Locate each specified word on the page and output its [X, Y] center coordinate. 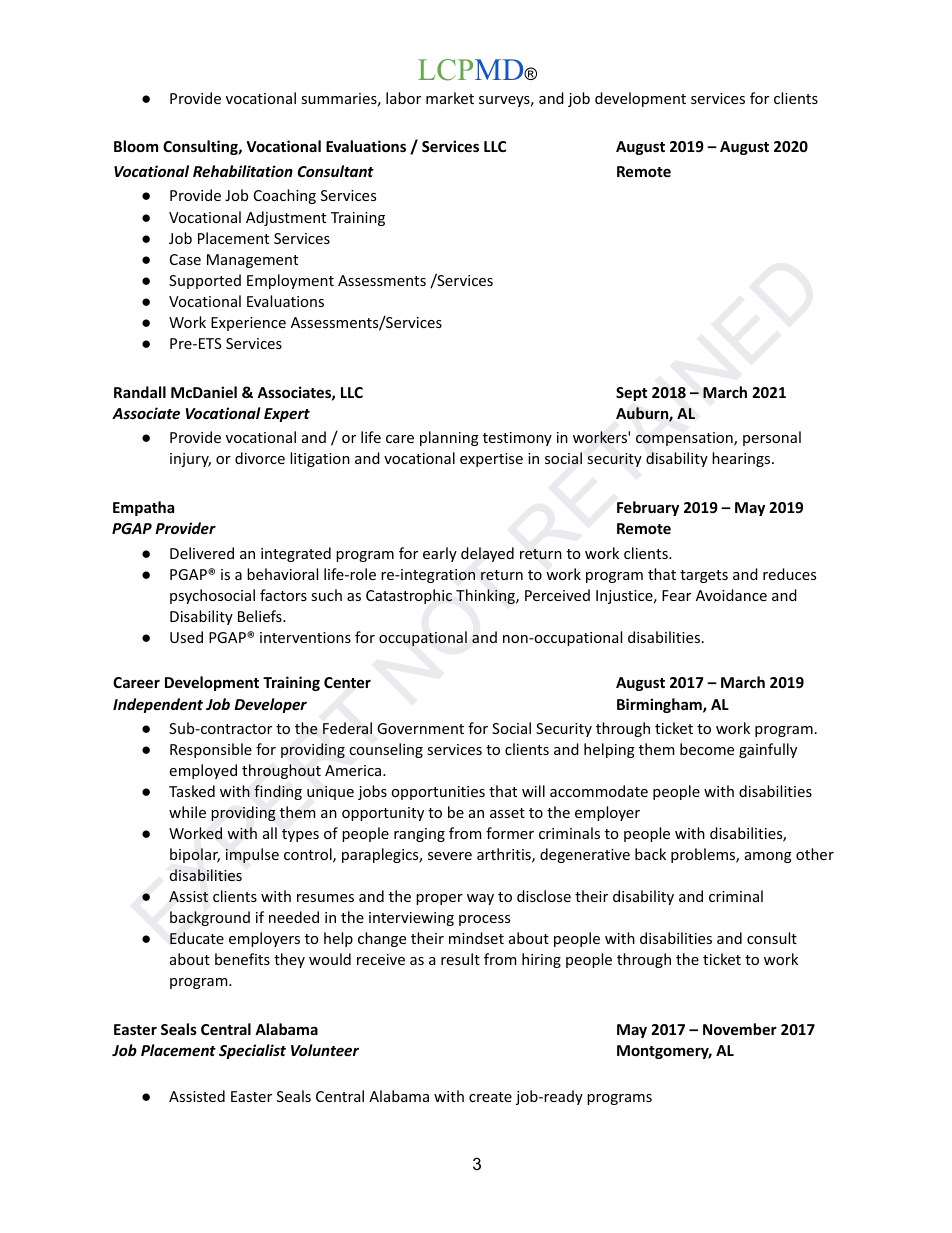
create [490, 1097]
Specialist [252, 1051]
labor [403, 98]
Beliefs [261, 616]
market [450, 98]
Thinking [486, 596]
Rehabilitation [243, 171]
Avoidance [731, 595]
